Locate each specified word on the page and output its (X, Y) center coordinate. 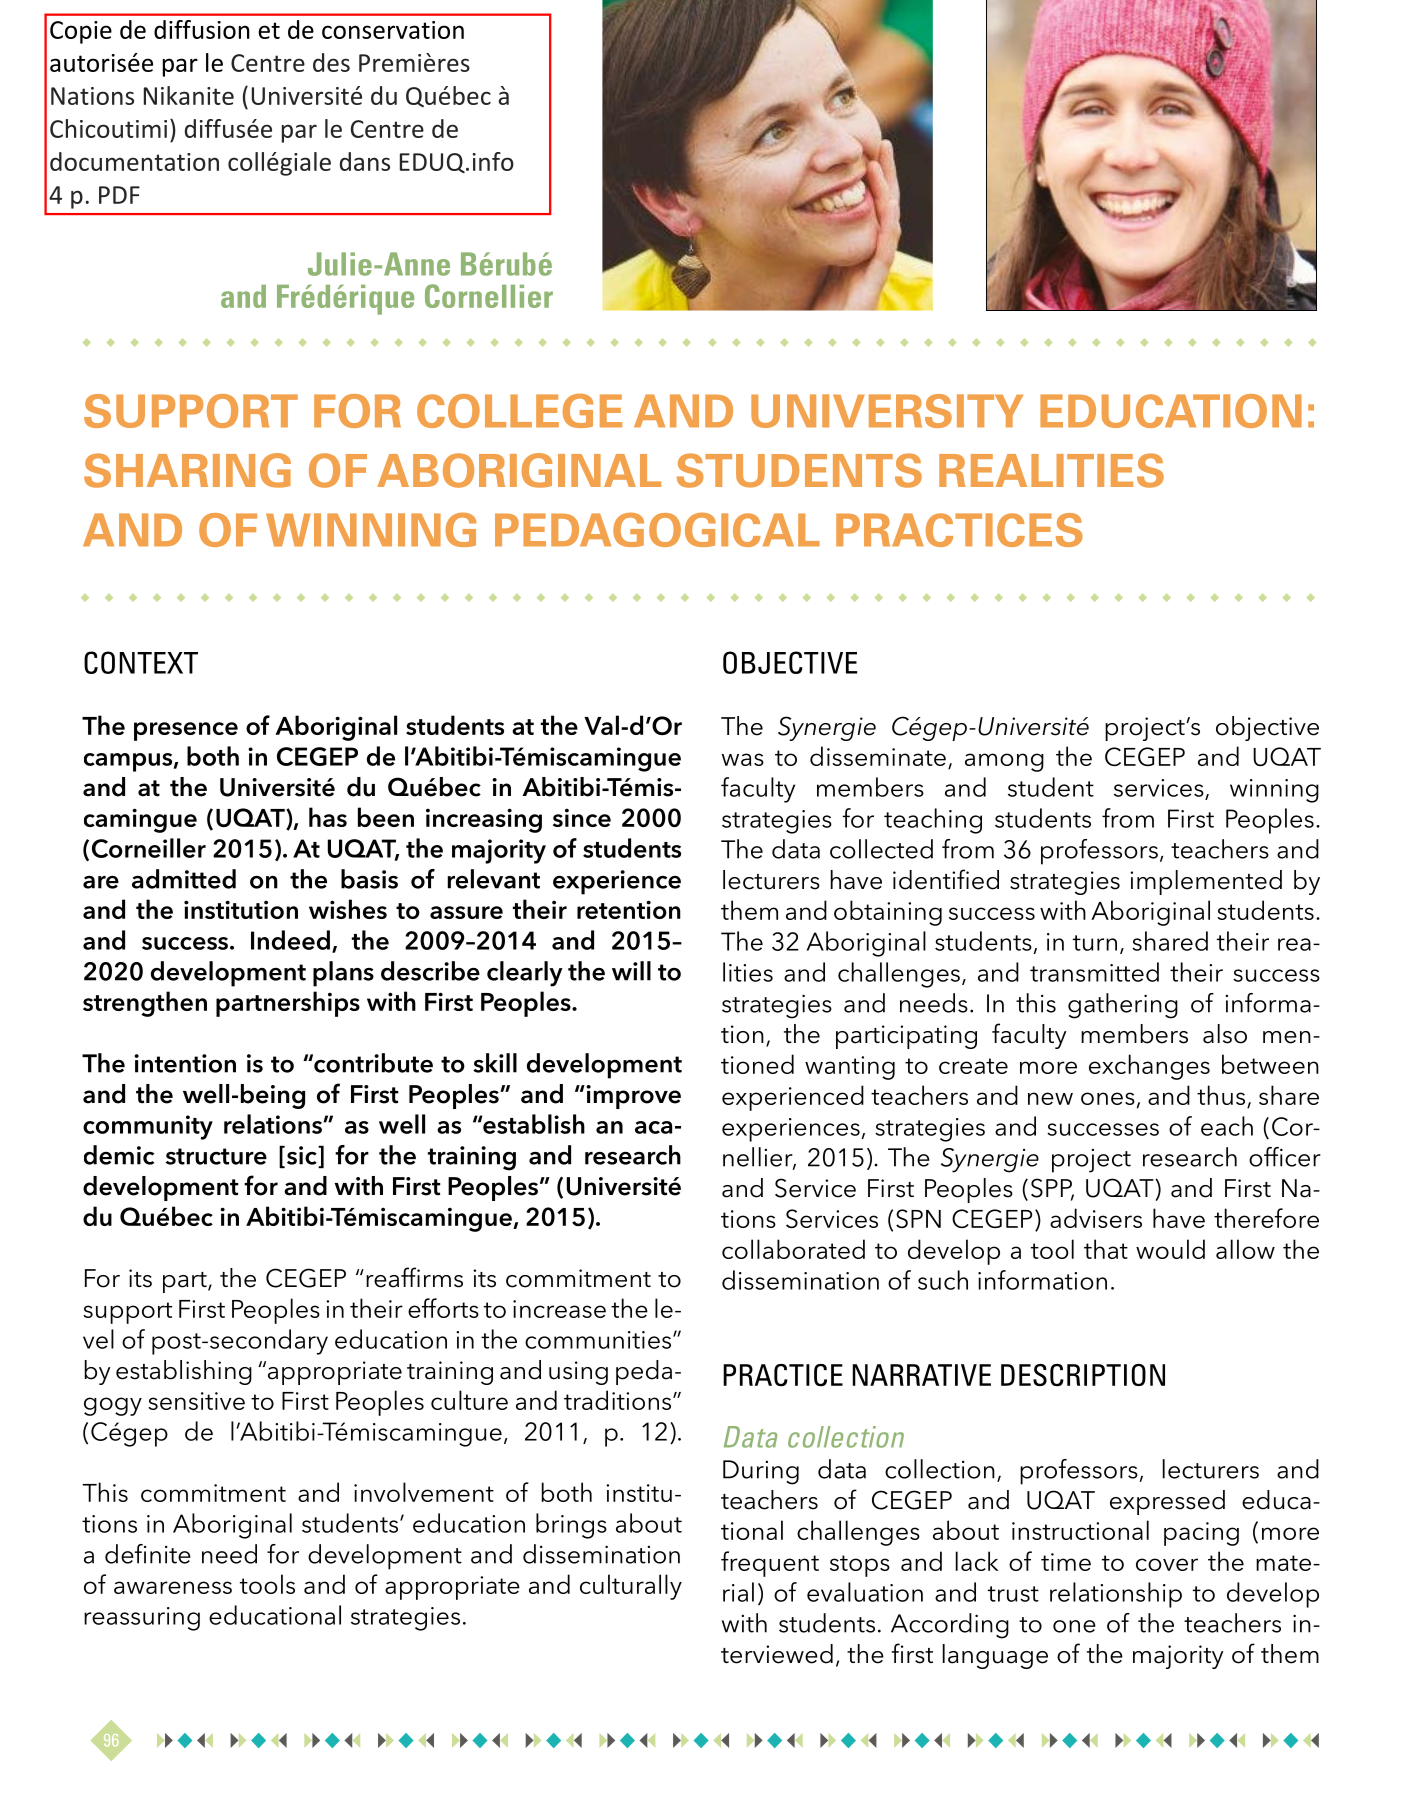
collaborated (793, 1249)
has (328, 817)
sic (301, 1156)
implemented (1206, 882)
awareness (173, 1587)
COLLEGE (519, 410)
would (1170, 1249)
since (582, 817)
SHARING (187, 470)
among (1004, 762)
